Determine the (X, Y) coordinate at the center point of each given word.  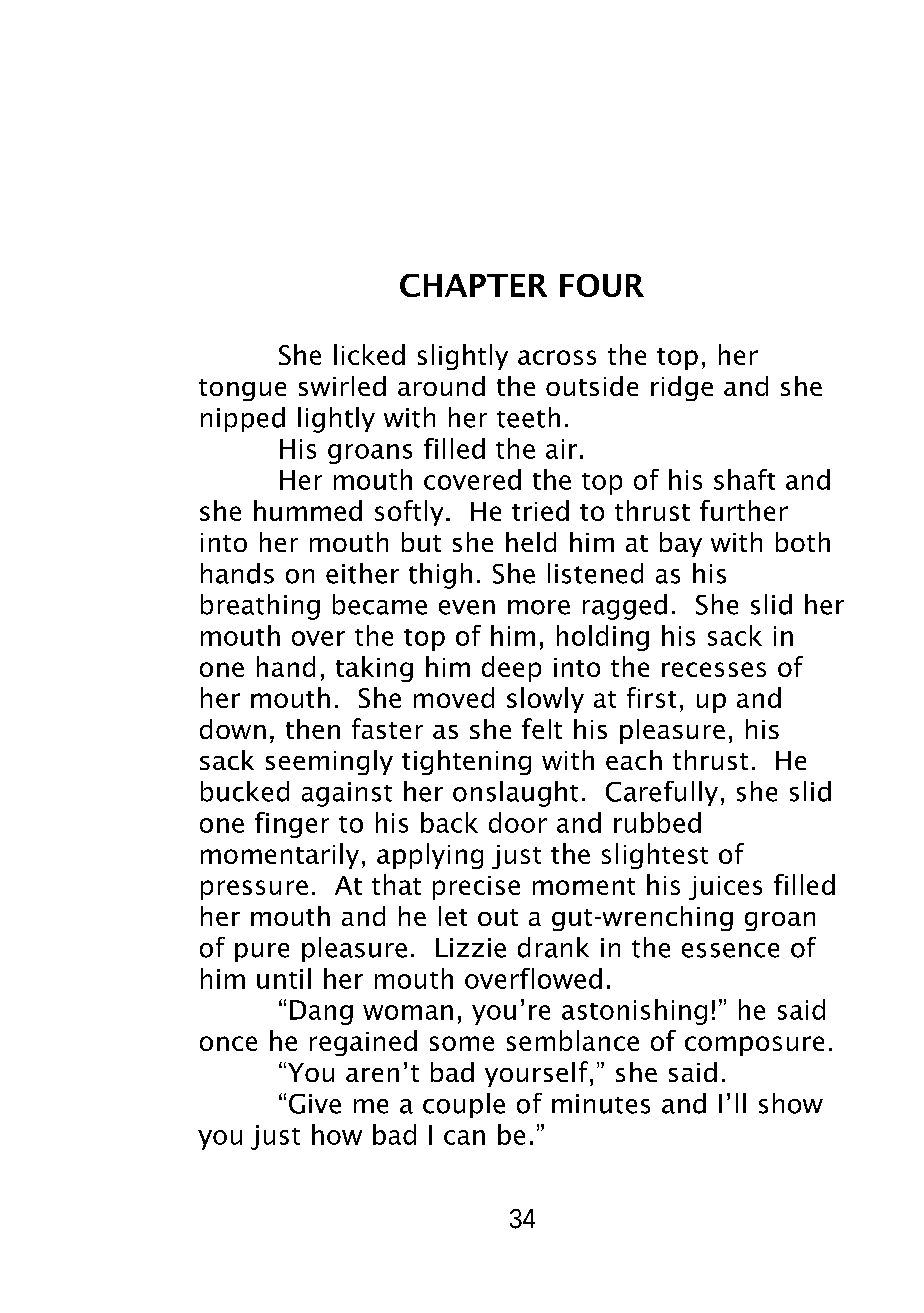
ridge (682, 388)
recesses (714, 669)
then (313, 729)
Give (315, 1104)
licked (369, 354)
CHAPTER (473, 285)
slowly (545, 700)
